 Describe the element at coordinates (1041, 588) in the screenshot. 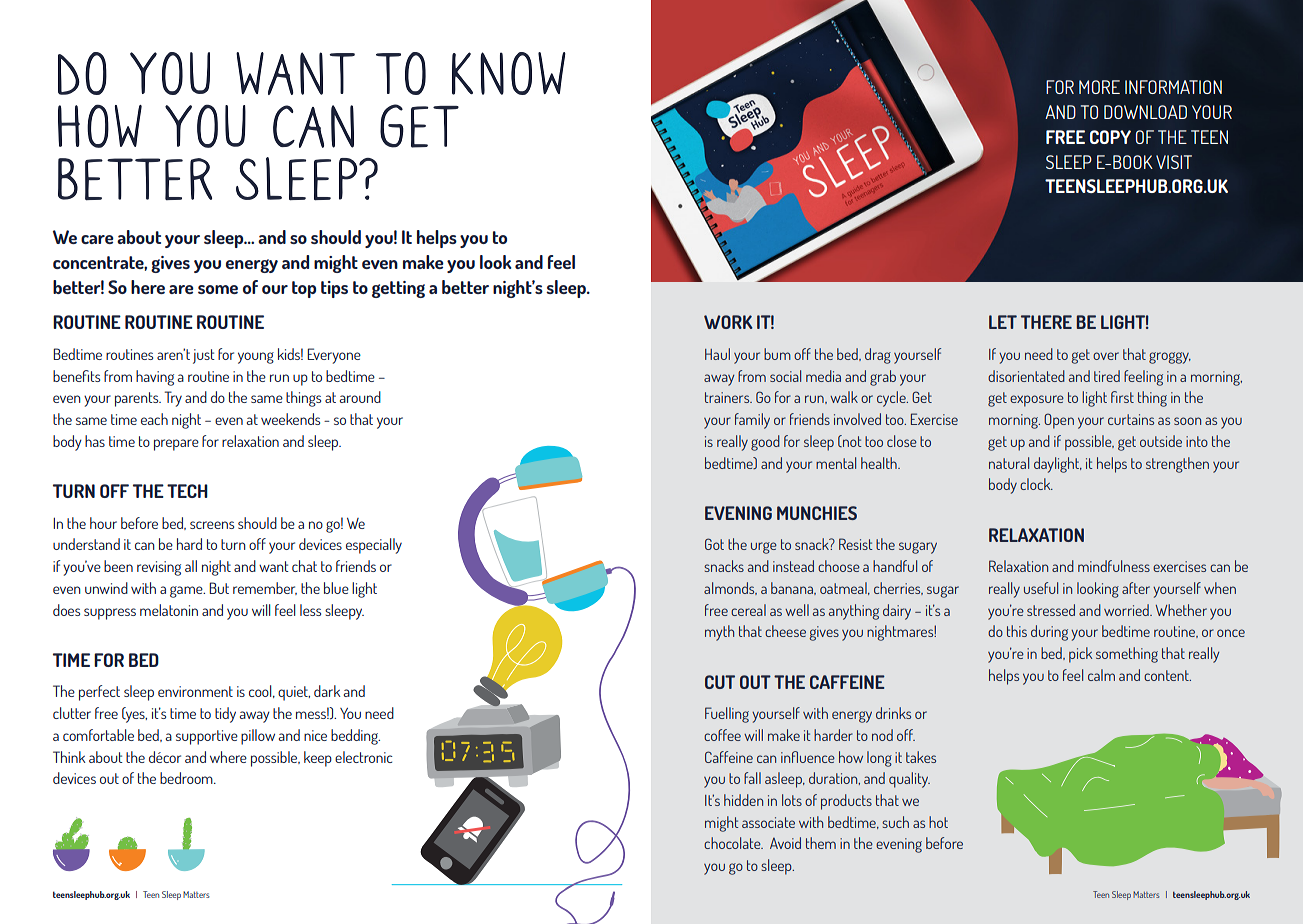

I see `useful` at that location.
